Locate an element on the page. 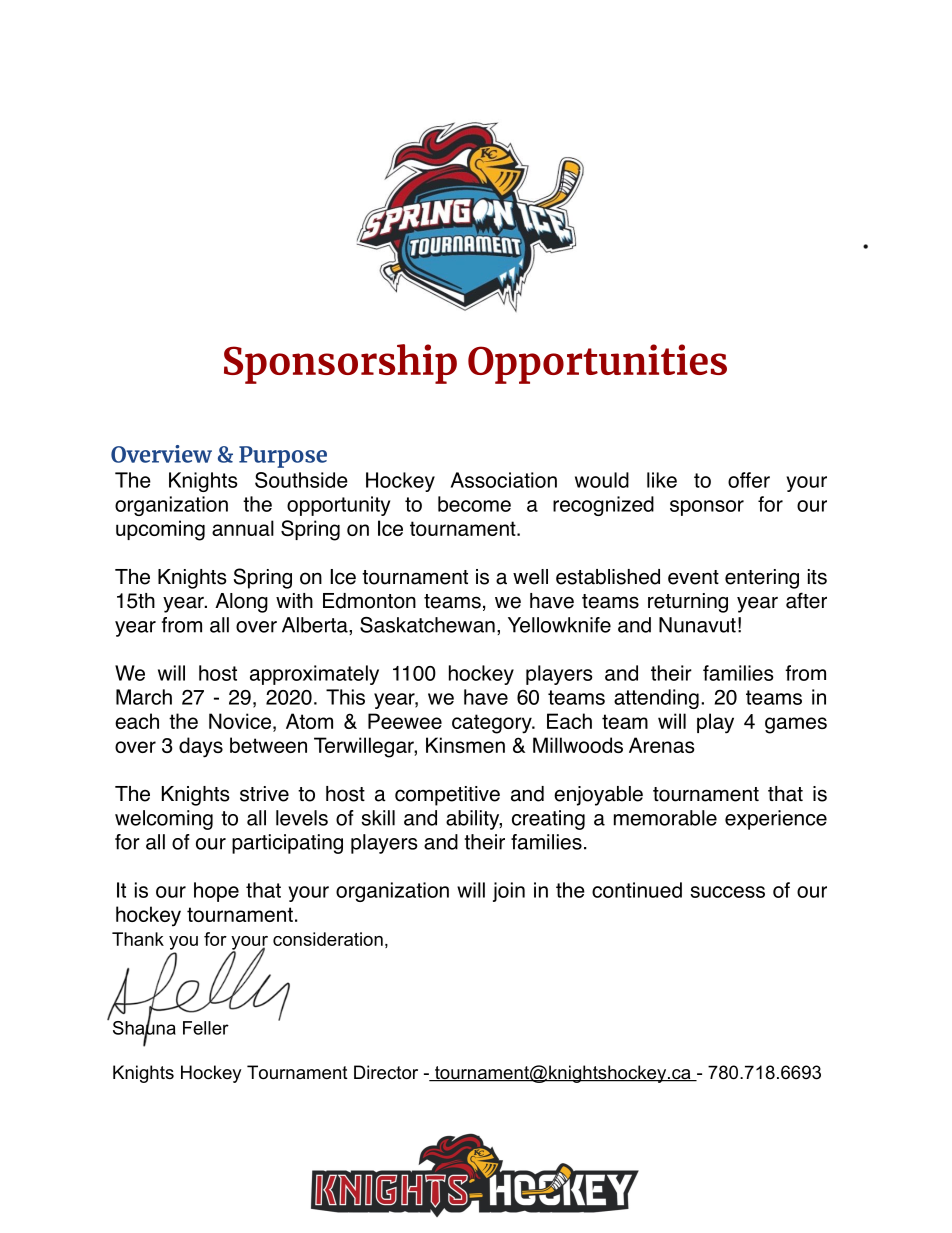  Purpose is located at coordinates (283, 457).
